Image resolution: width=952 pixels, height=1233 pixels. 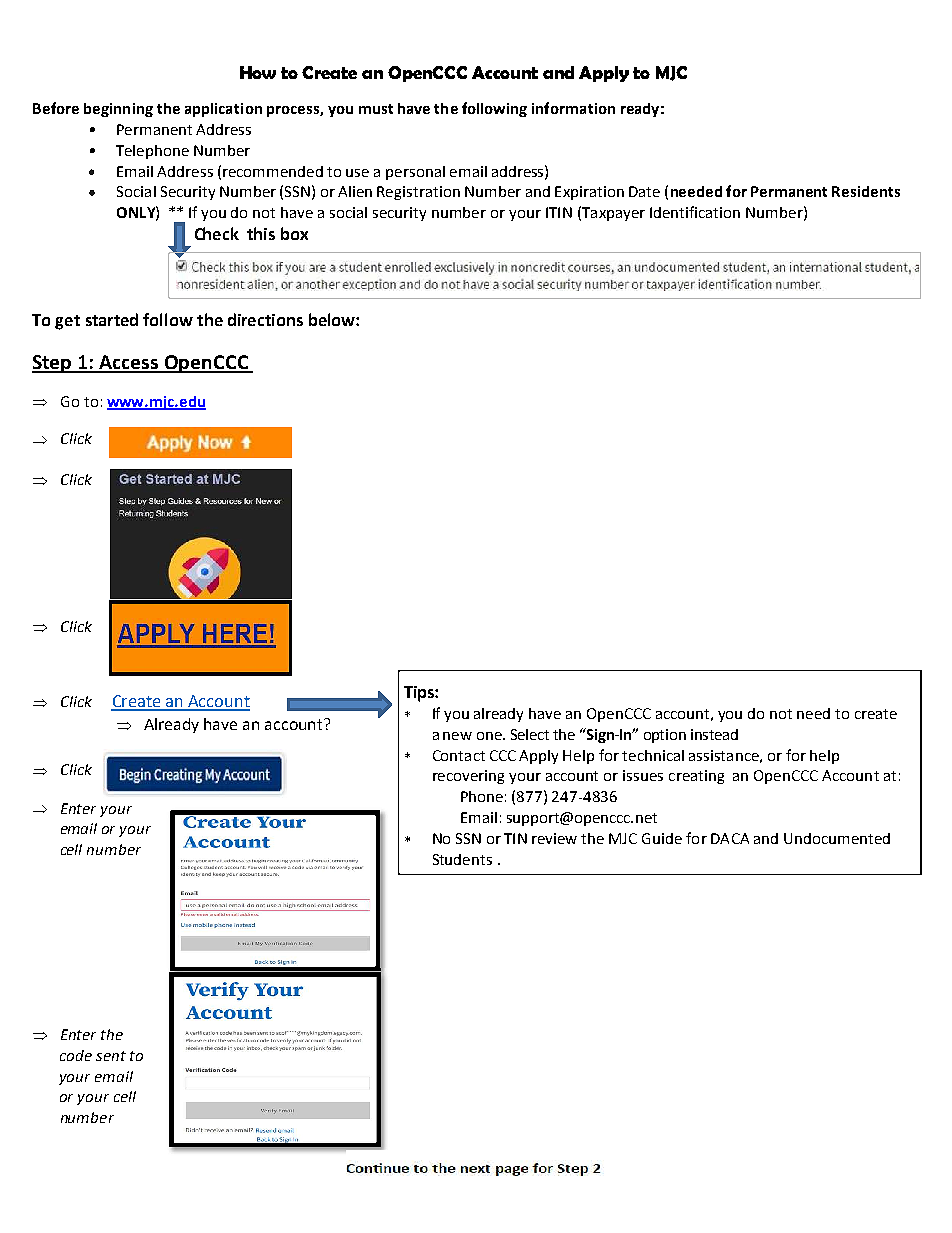 What do you see at coordinates (333, 319) in the image?
I see `below` at bounding box center [333, 319].
